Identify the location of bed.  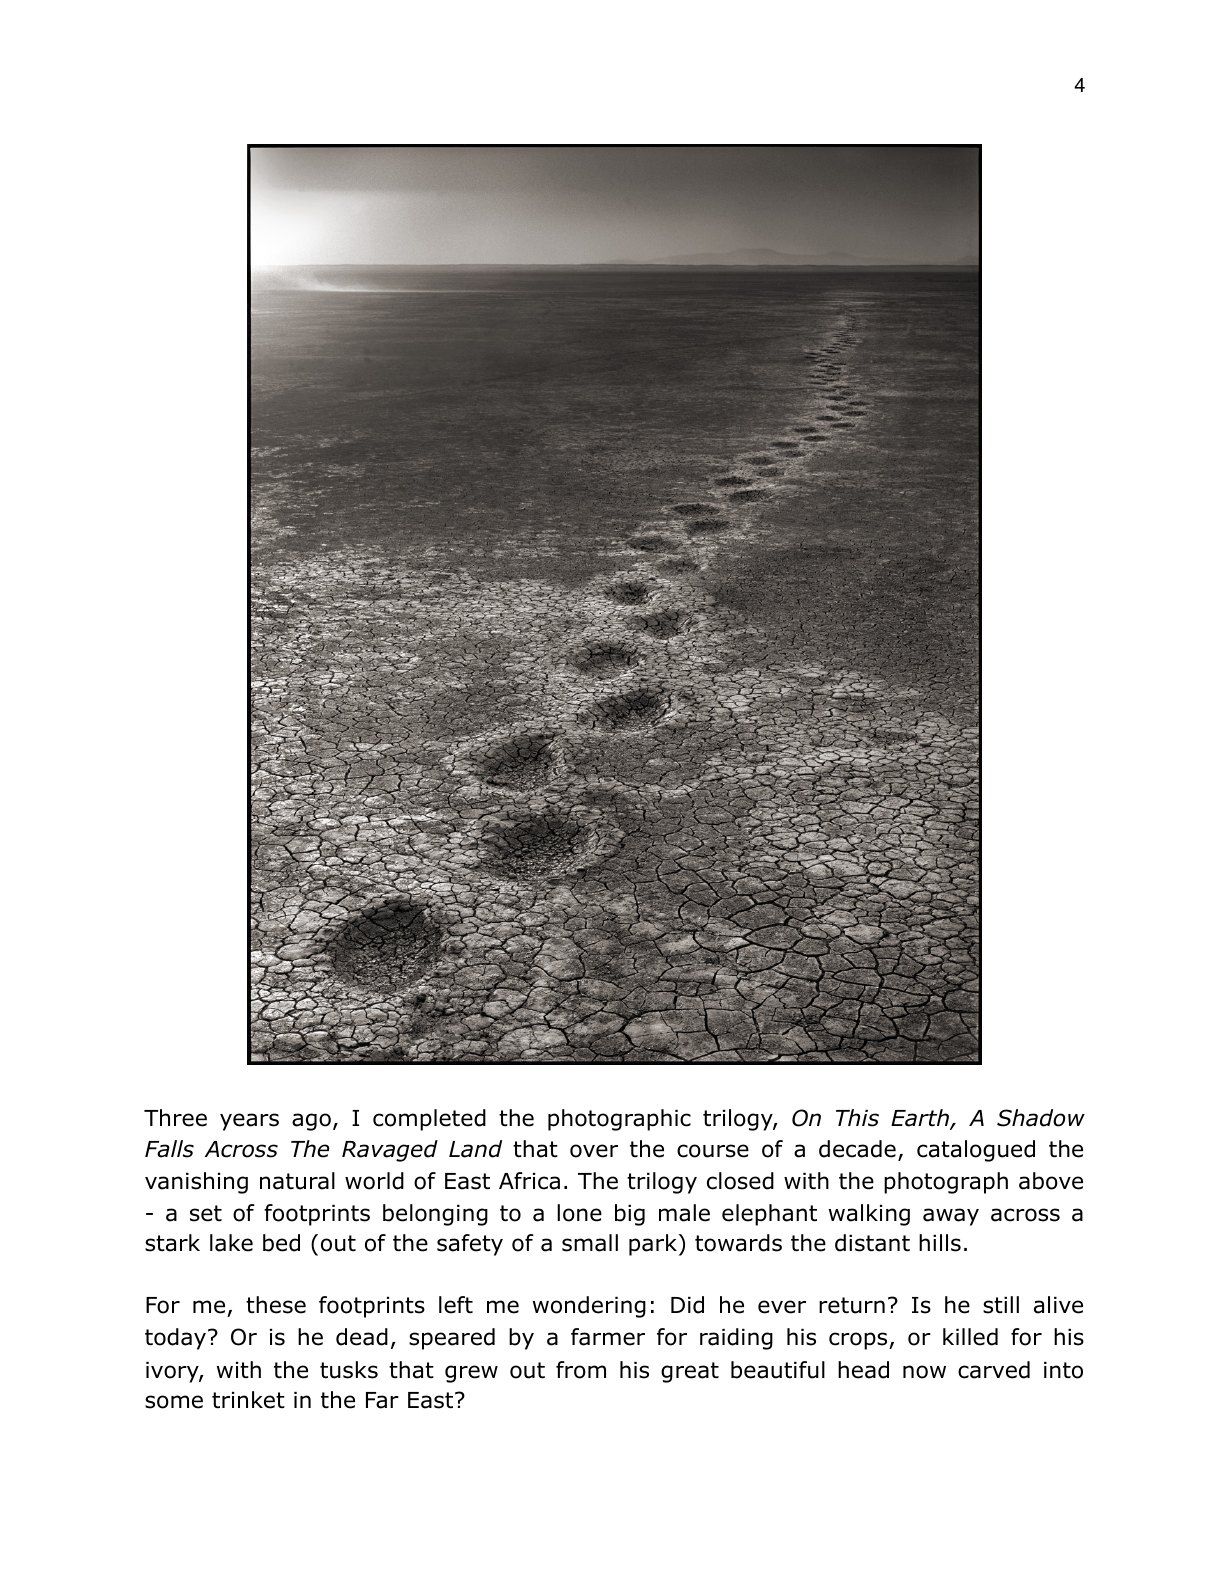
(281, 1243).
